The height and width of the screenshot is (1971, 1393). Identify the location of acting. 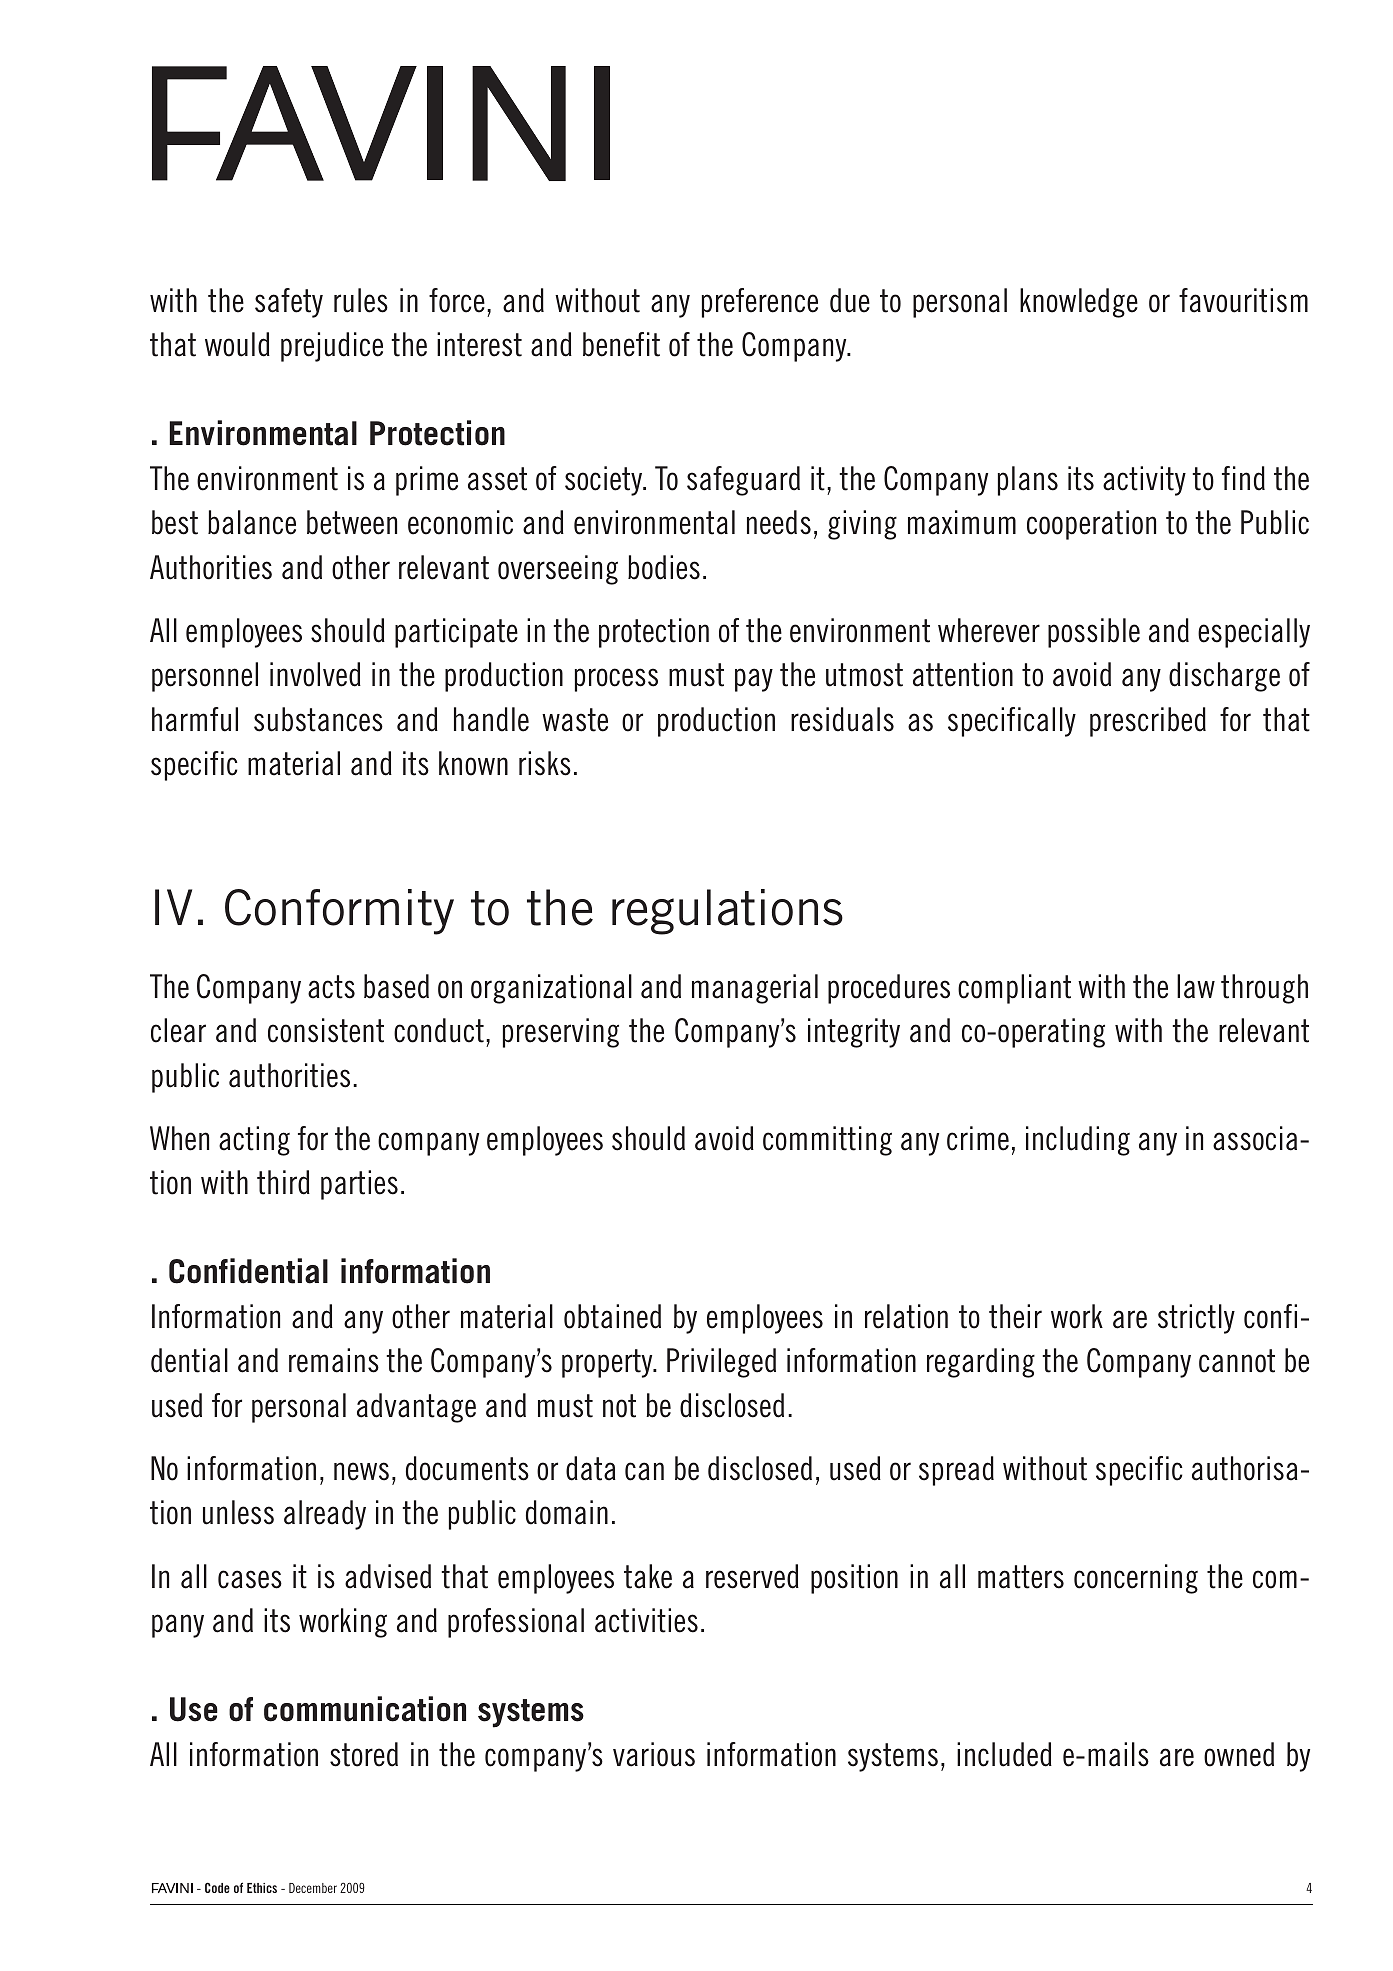
(254, 1141).
